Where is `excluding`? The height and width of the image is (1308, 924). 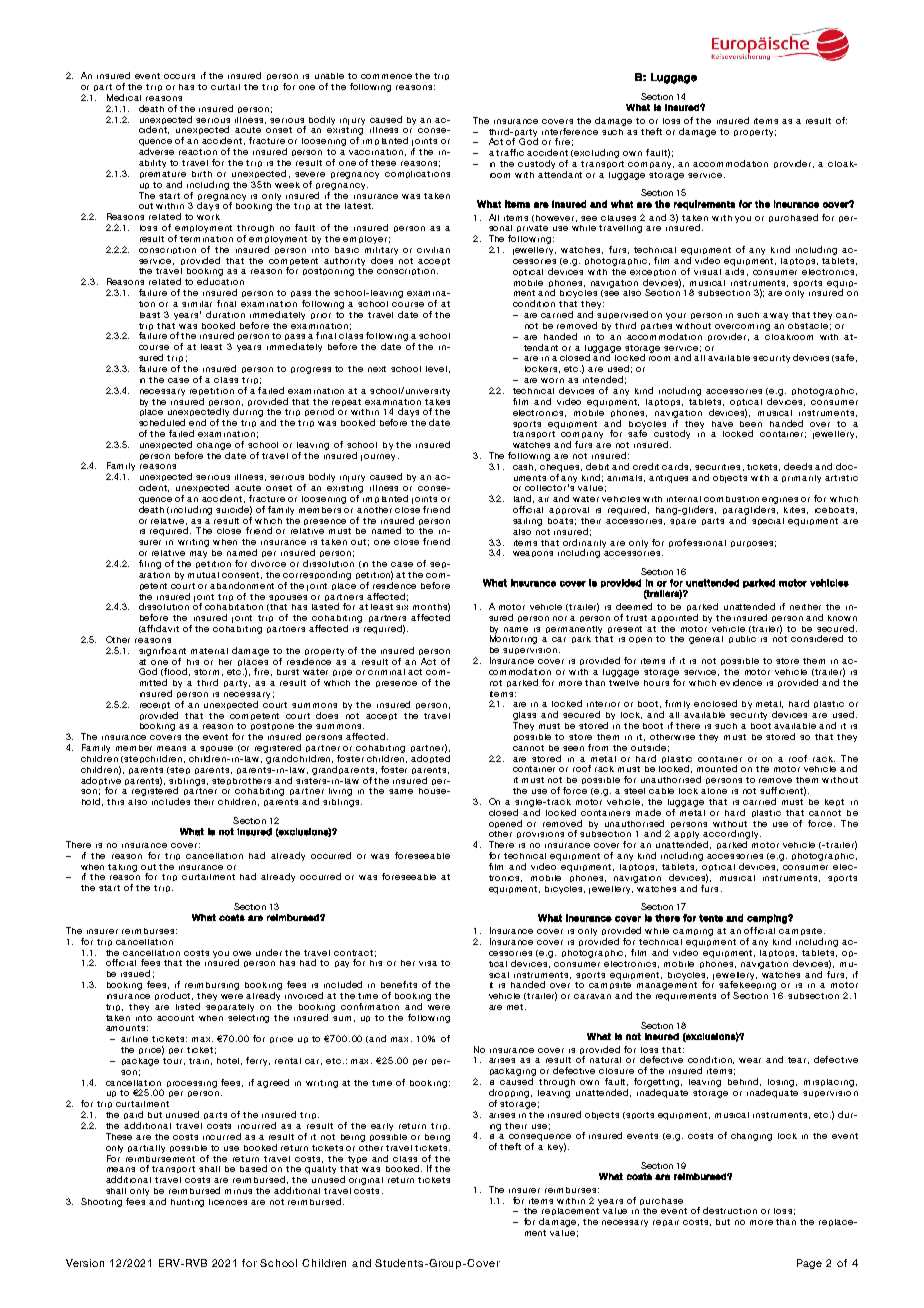 excluding is located at coordinates (596, 153).
